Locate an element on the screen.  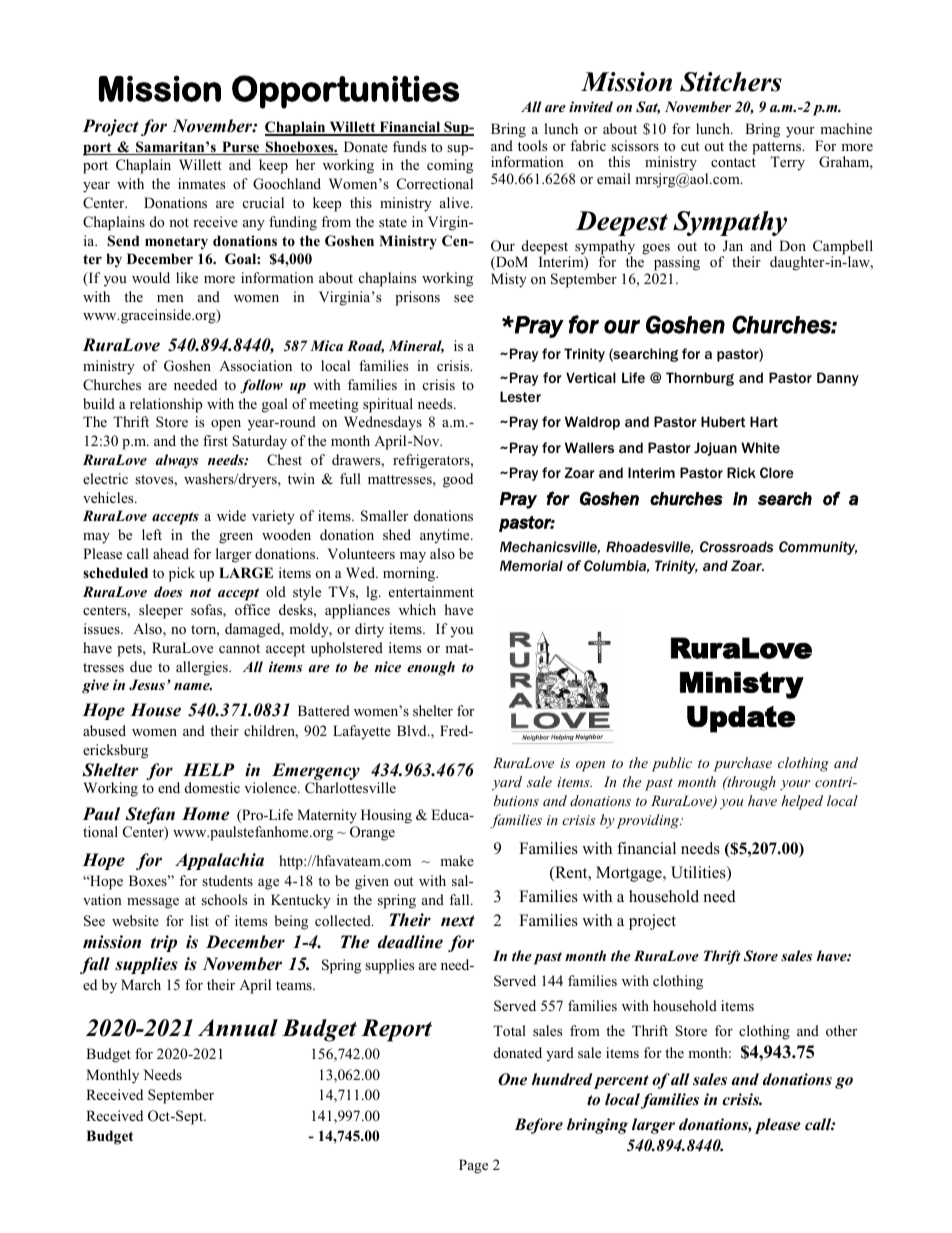
Purse is located at coordinates (241, 148).
